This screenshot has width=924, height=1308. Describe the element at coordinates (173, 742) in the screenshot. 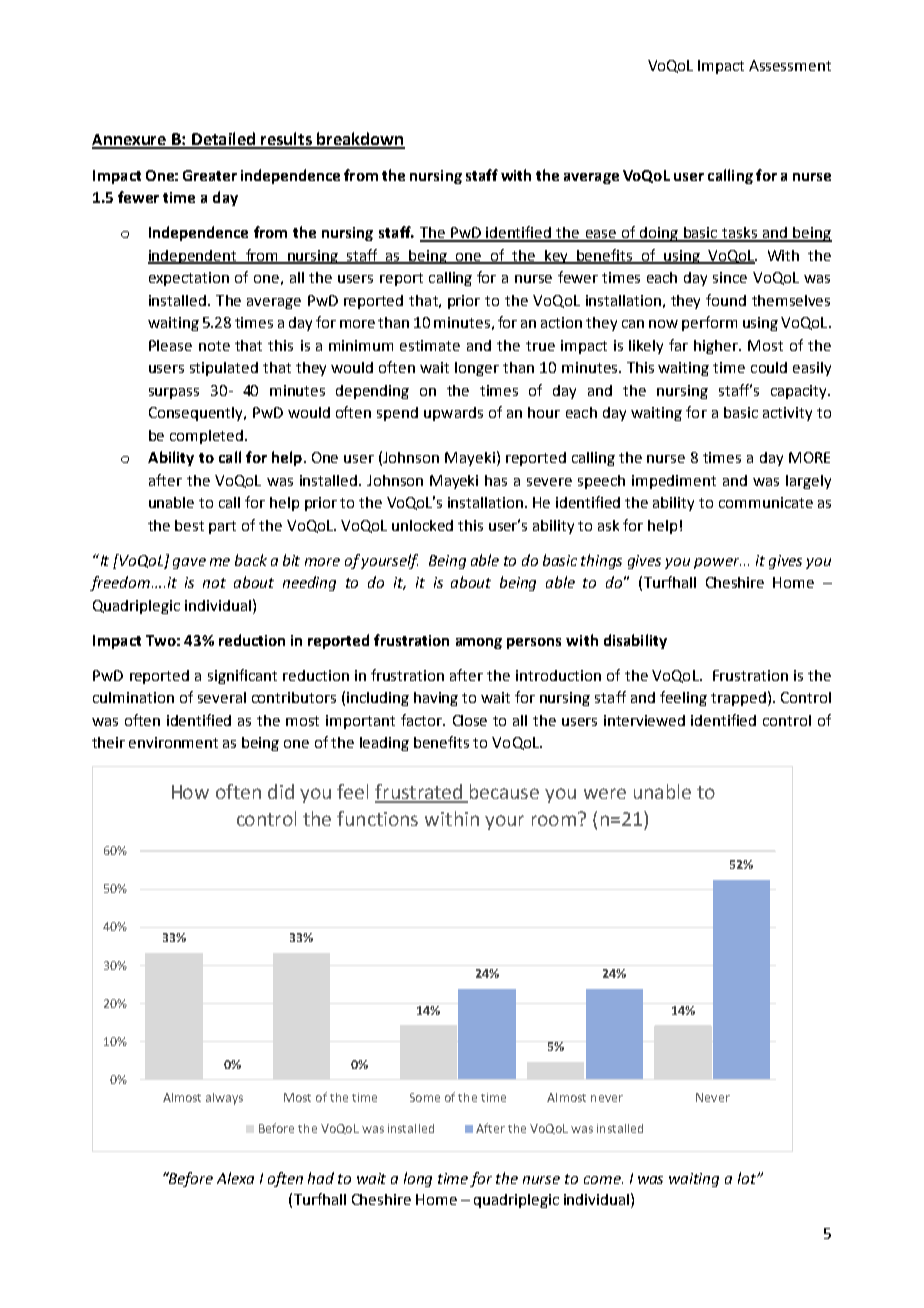

I see `environment` at that location.
